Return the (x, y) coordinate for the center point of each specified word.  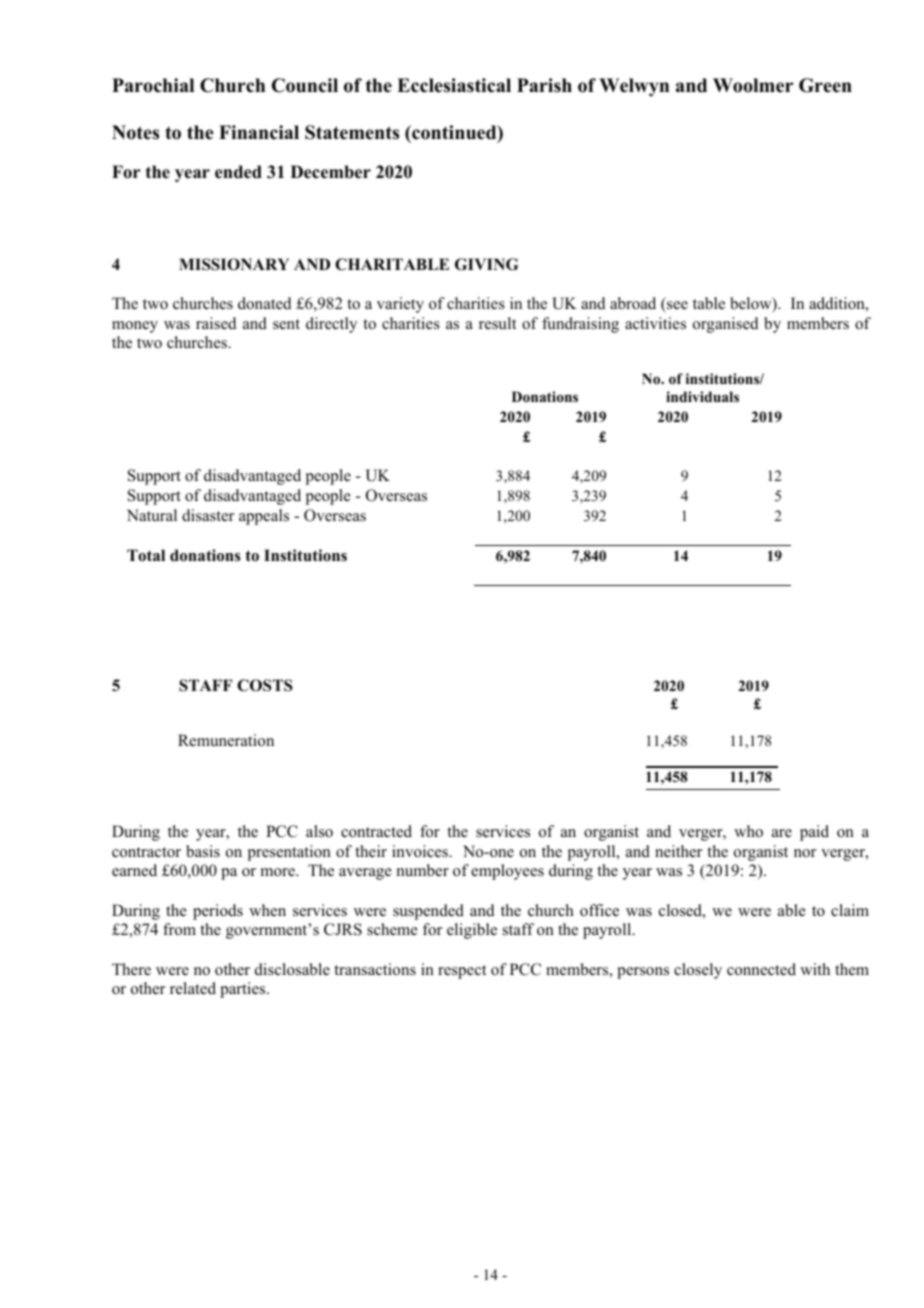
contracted (376, 831)
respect (462, 972)
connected (761, 969)
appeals (264, 517)
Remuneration (226, 740)
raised (216, 323)
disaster (208, 515)
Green (825, 85)
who (748, 831)
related (193, 988)
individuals (702, 396)
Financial (259, 132)
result (497, 323)
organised (726, 325)
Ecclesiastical (454, 85)
